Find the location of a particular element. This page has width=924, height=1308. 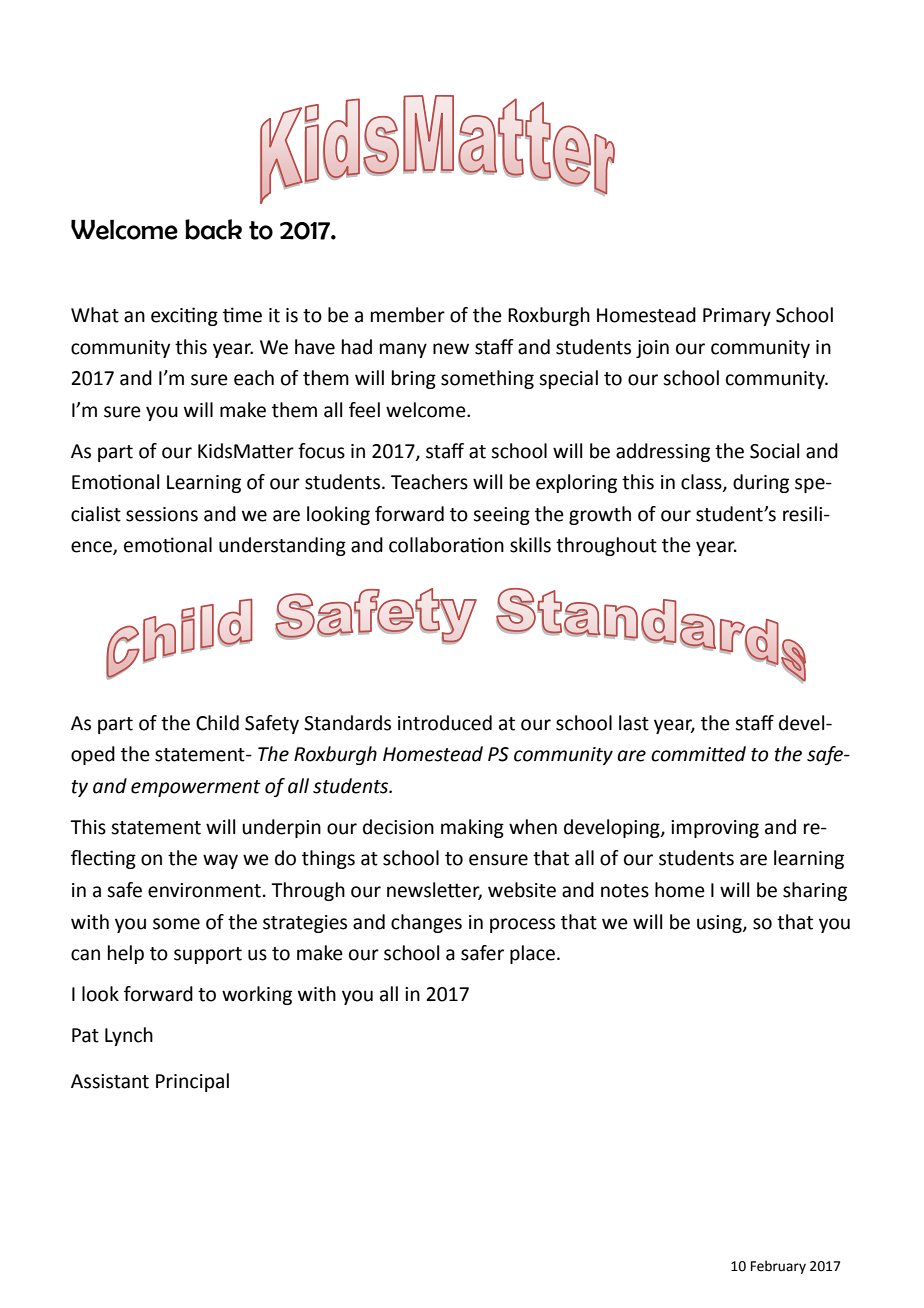

place is located at coordinates (532, 954).
